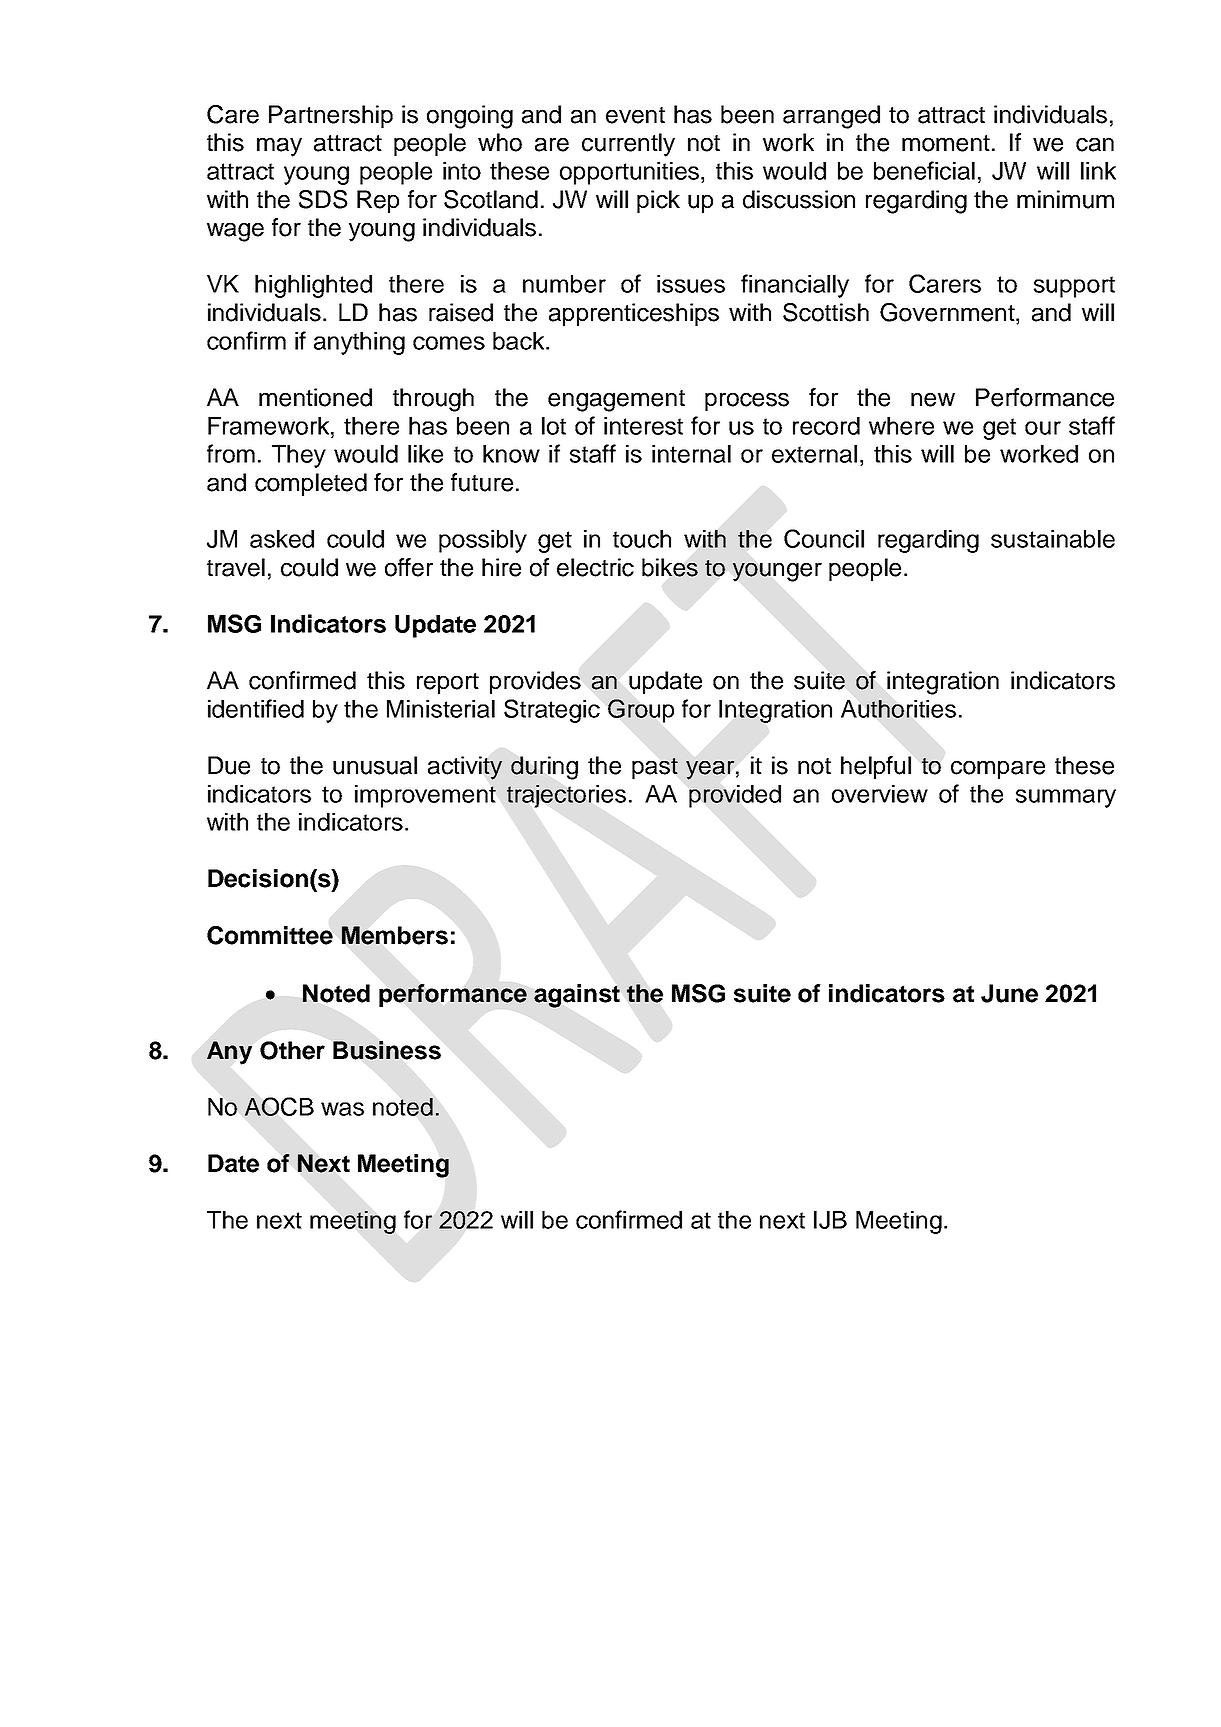 This screenshot has width=1221, height=1727. What do you see at coordinates (342, 1109) in the screenshot?
I see `was` at bounding box center [342, 1109].
